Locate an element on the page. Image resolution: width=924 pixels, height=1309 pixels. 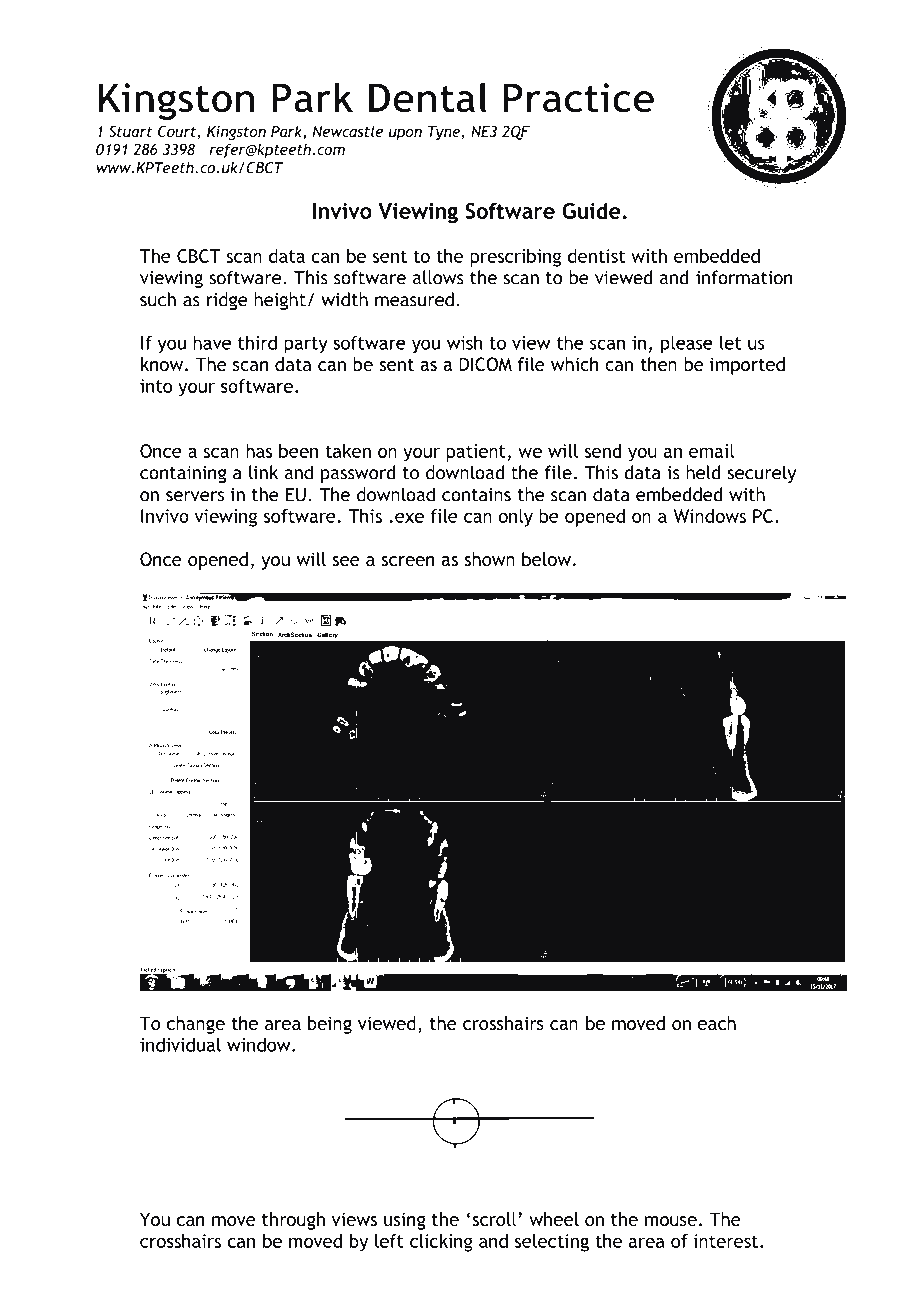
Stuart is located at coordinates (131, 131).
